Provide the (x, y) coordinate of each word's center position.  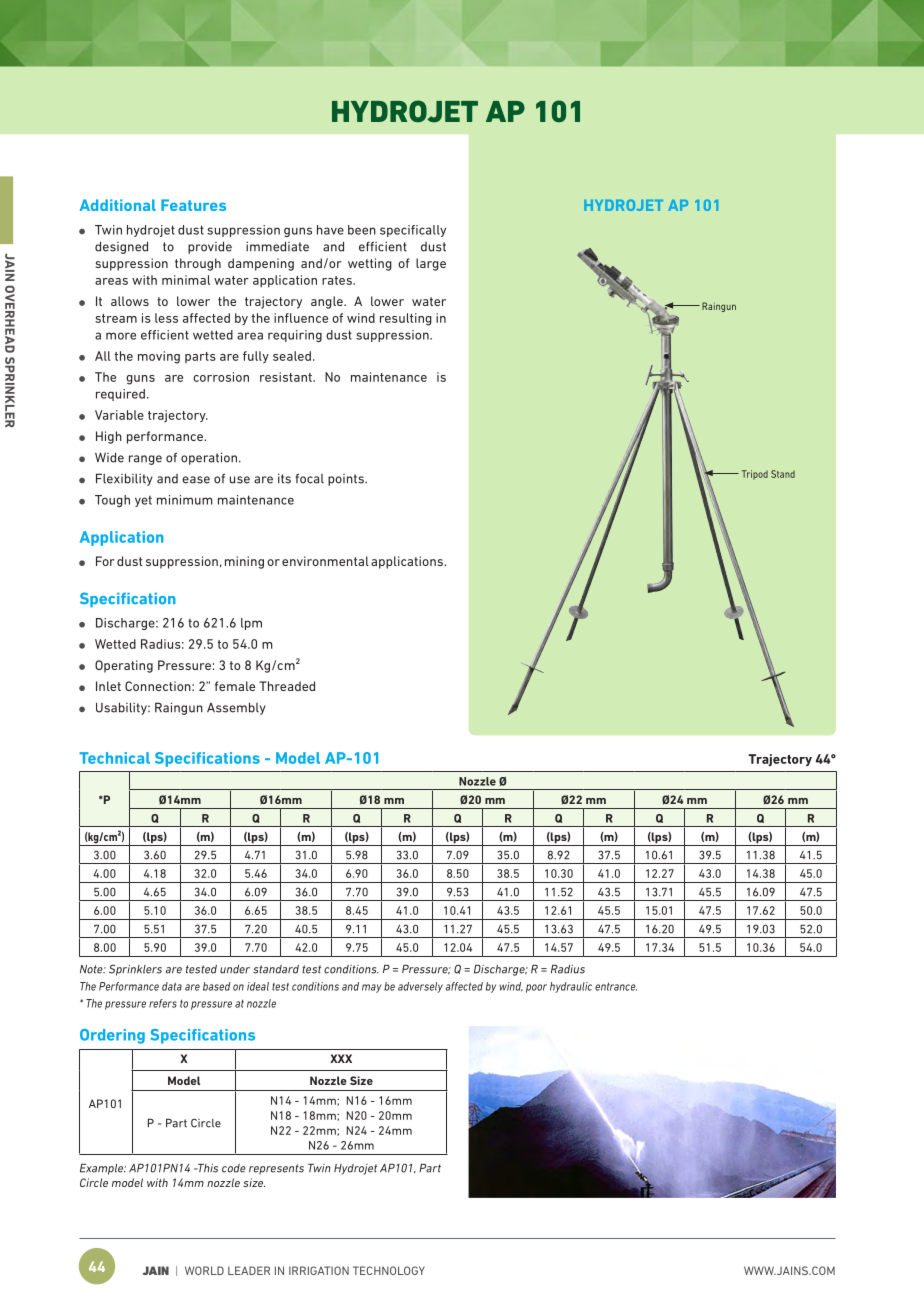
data (172, 986)
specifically (413, 231)
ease (196, 480)
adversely (420, 987)
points (347, 480)
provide (210, 247)
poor (536, 988)
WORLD (204, 1270)
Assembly (236, 708)
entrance (616, 986)
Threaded (287, 686)
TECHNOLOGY (389, 1270)
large (431, 264)
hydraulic (571, 987)
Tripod (755, 475)
